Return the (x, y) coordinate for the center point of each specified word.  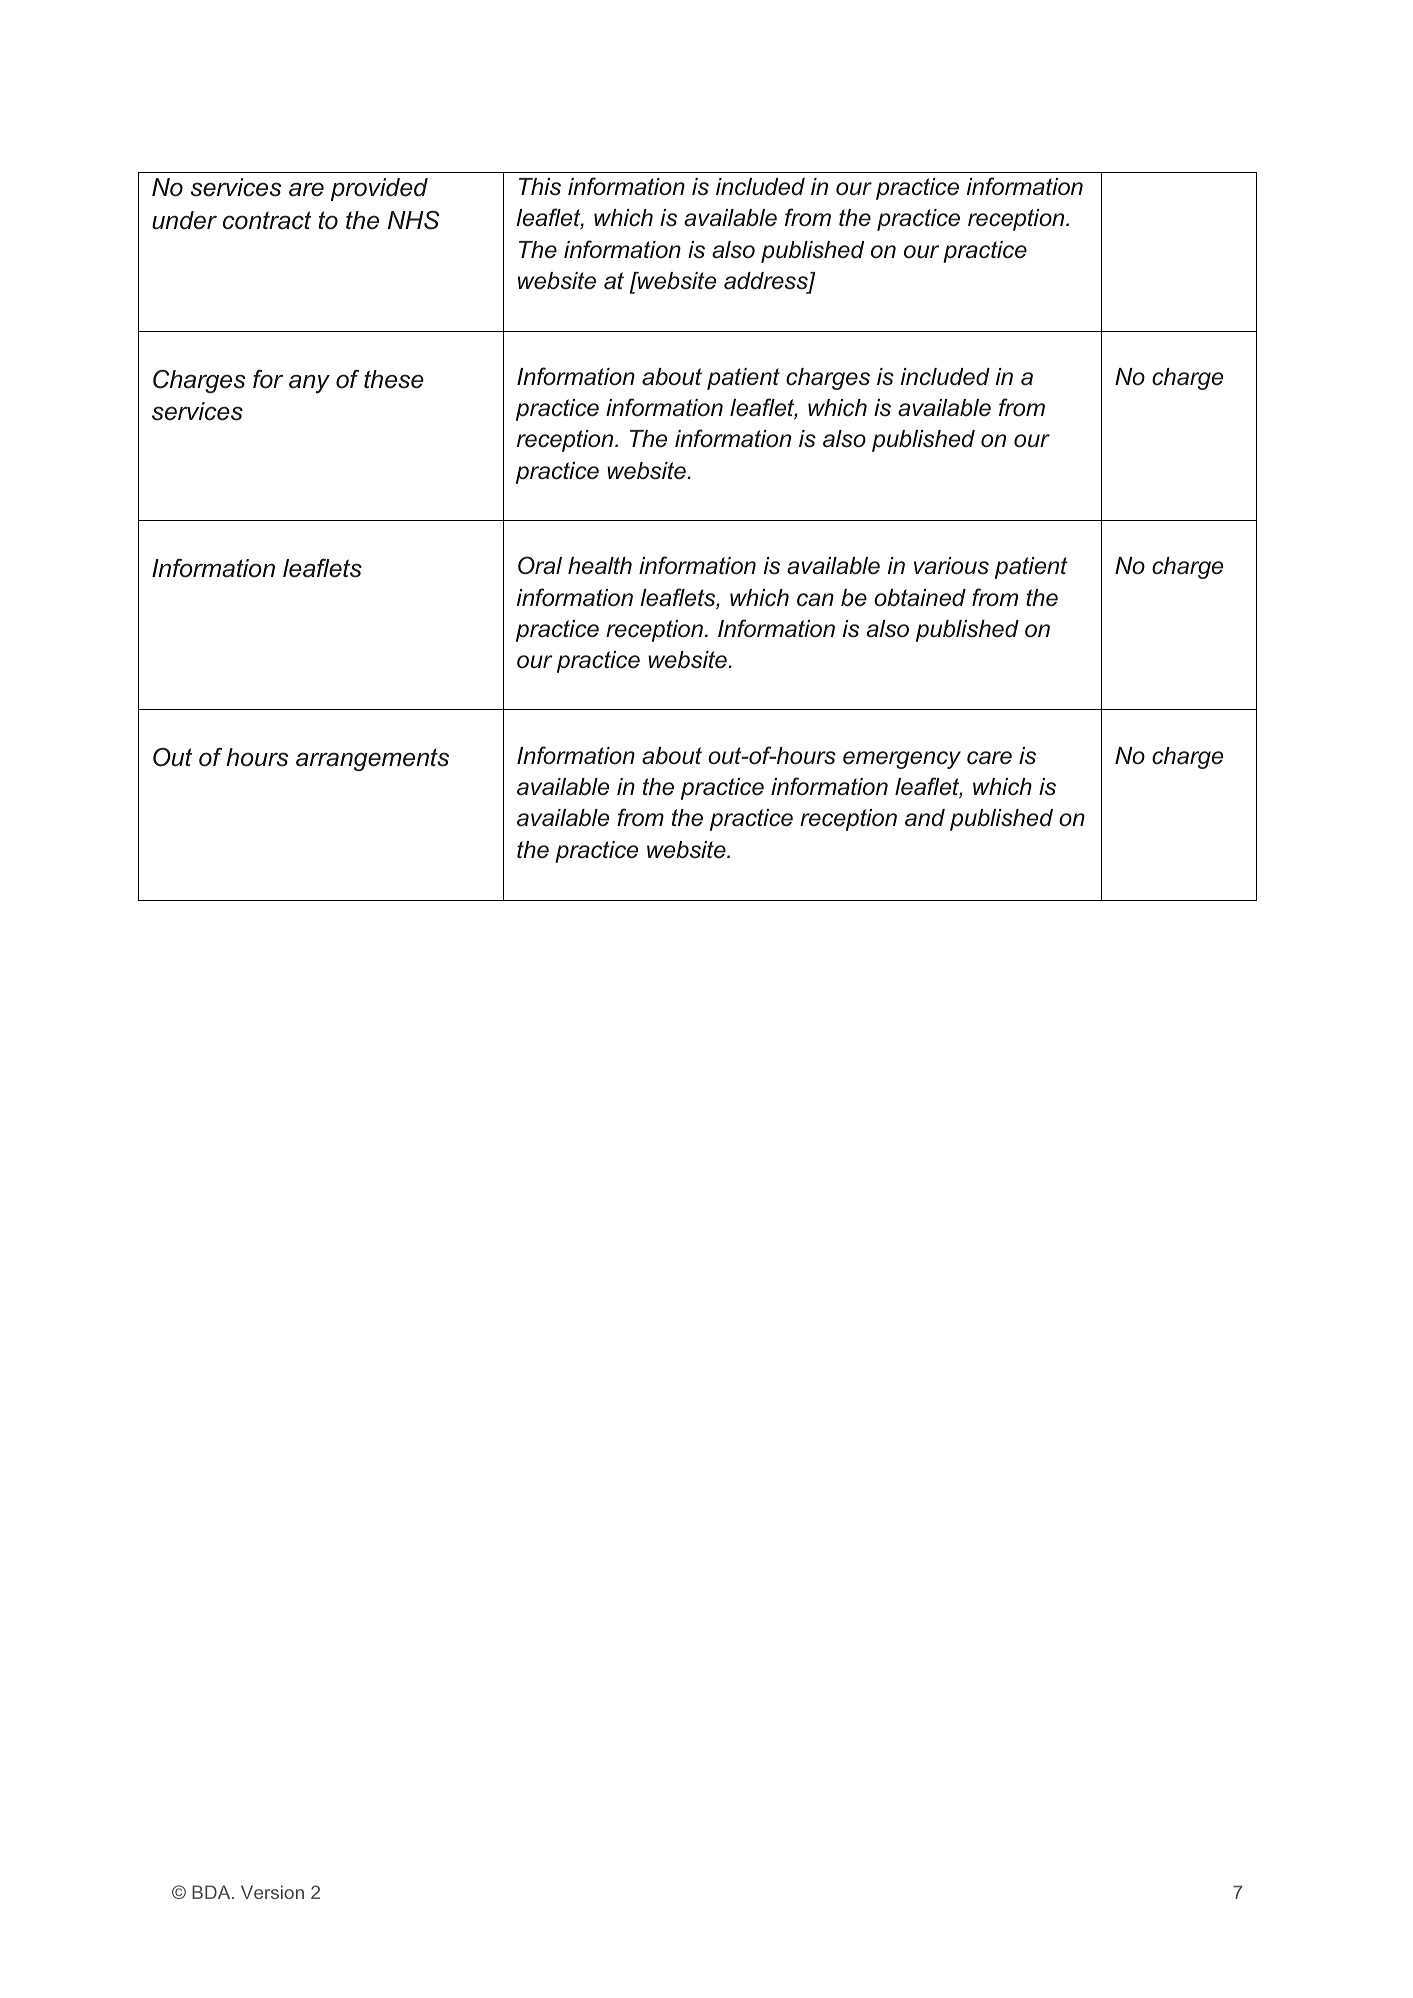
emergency (902, 760)
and (925, 818)
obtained (920, 598)
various (951, 566)
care (989, 758)
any (309, 384)
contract (267, 220)
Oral (540, 565)
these (394, 379)
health (600, 566)
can (815, 600)
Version (272, 1892)
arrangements (372, 760)
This (540, 187)
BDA (212, 1892)
